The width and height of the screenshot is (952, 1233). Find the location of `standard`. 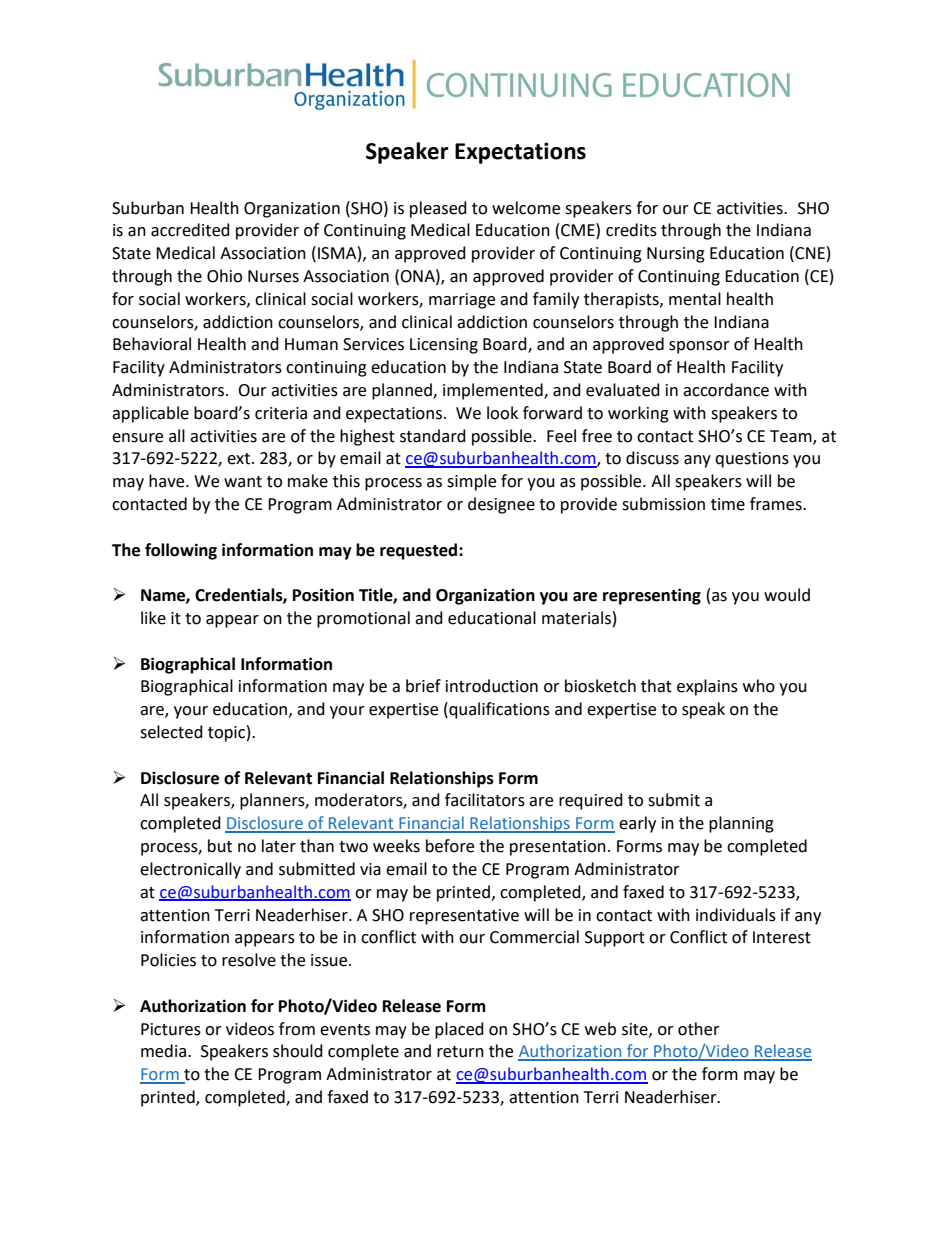

standard is located at coordinates (433, 436).
